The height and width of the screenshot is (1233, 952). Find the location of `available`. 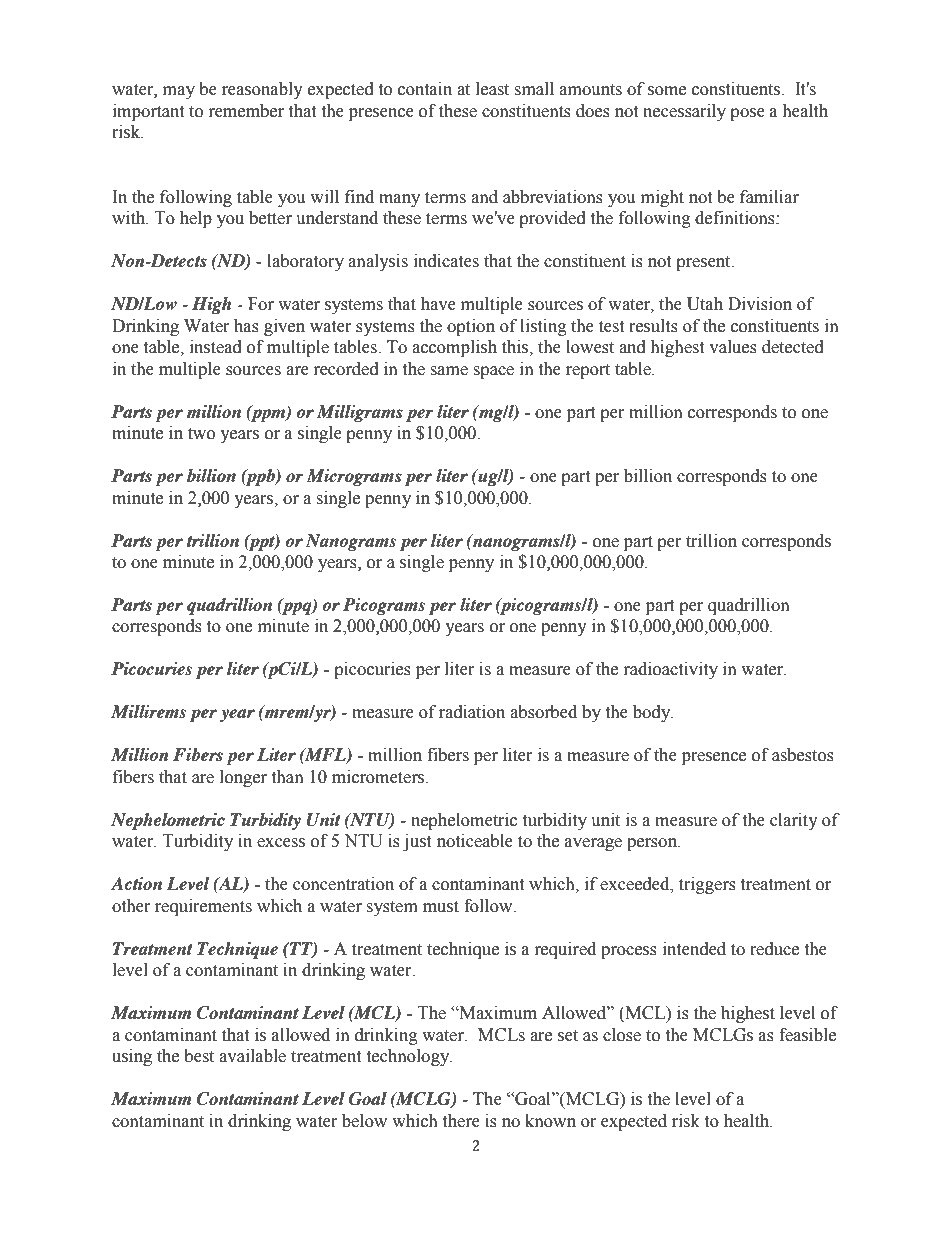

available is located at coordinates (252, 1056).
